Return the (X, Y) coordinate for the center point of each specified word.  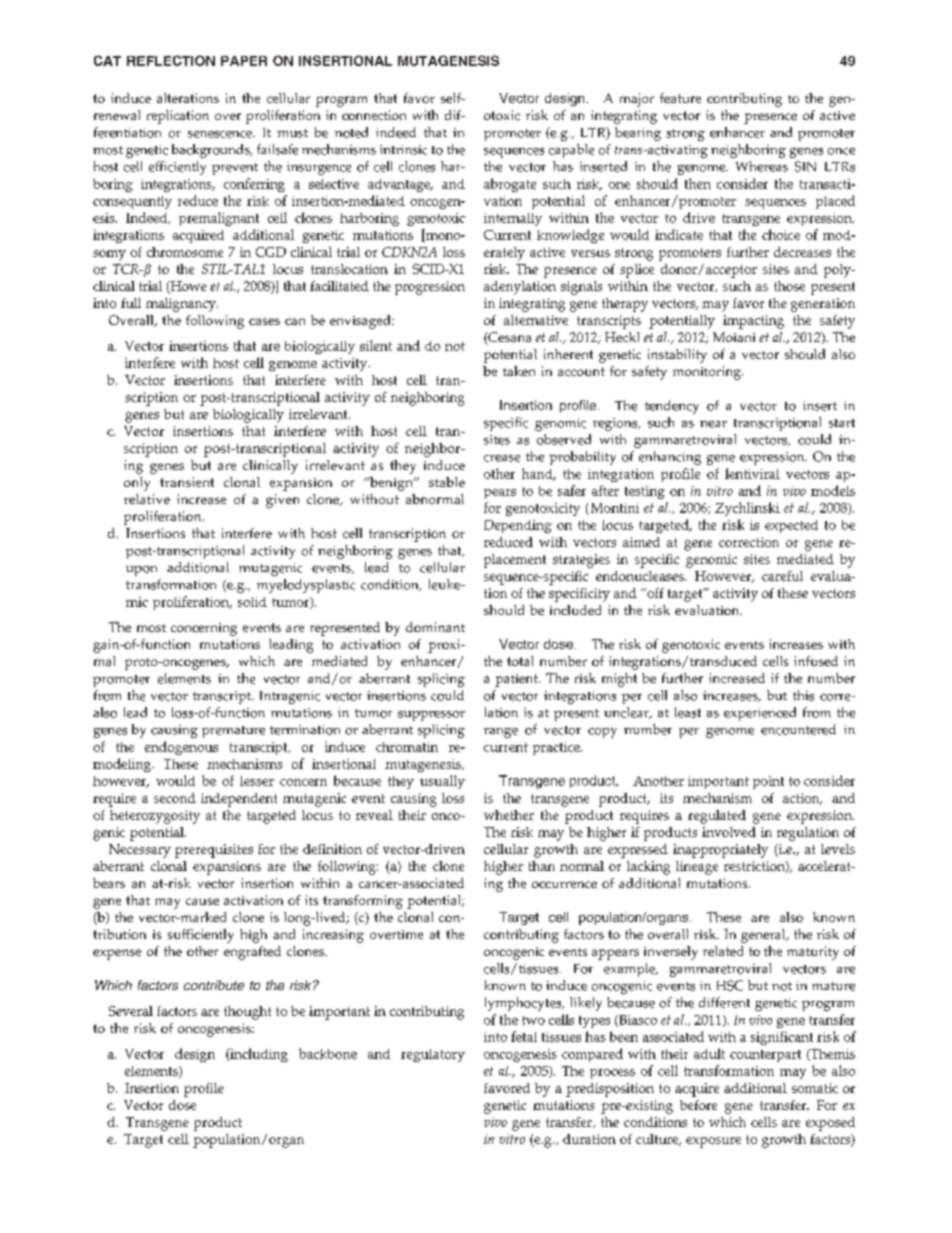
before (698, 1105)
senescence (221, 134)
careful (782, 576)
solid (252, 602)
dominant (435, 627)
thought (247, 1013)
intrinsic (403, 150)
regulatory (433, 1055)
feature (680, 98)
